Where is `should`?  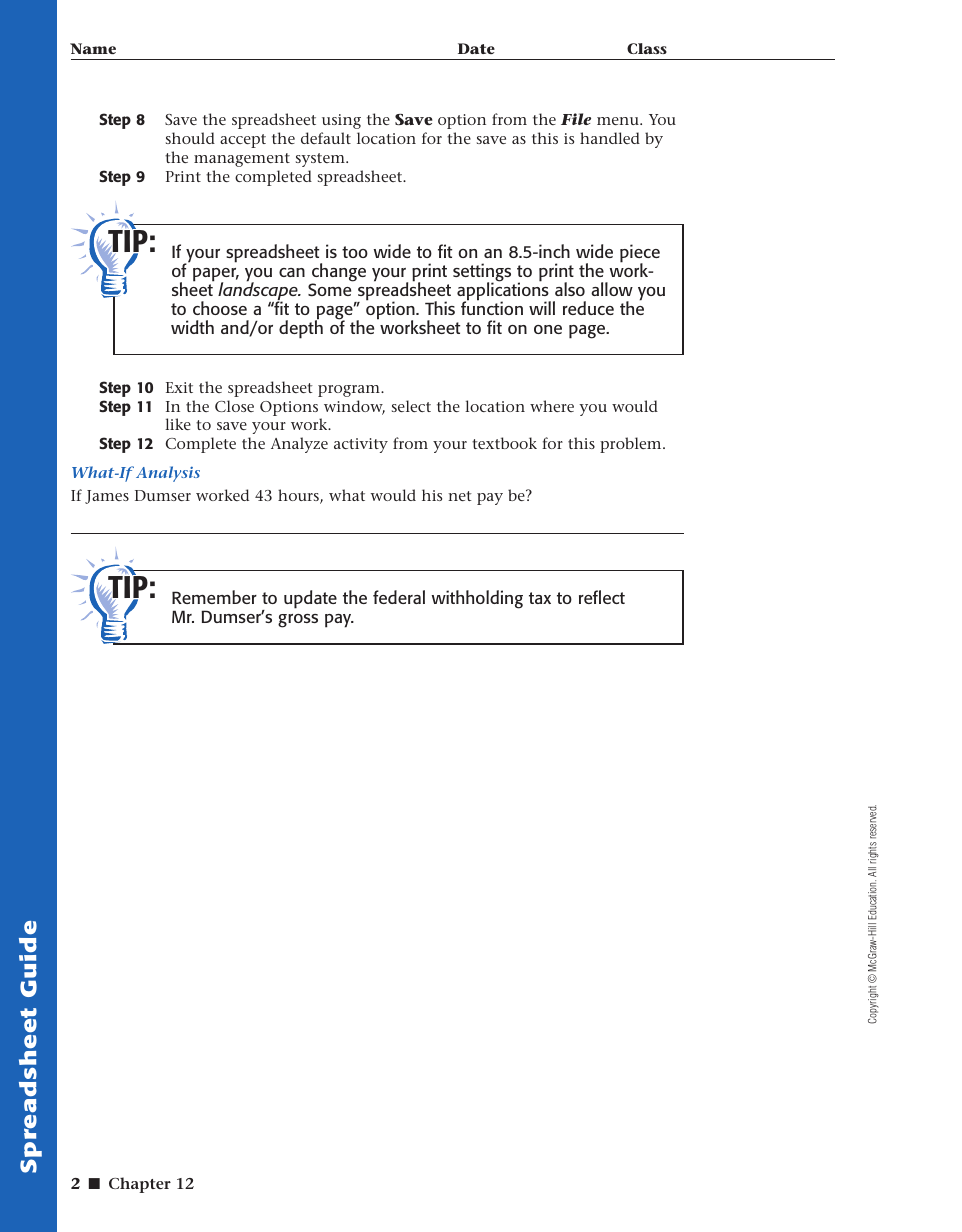
should is located at coordinates (190, 138).
